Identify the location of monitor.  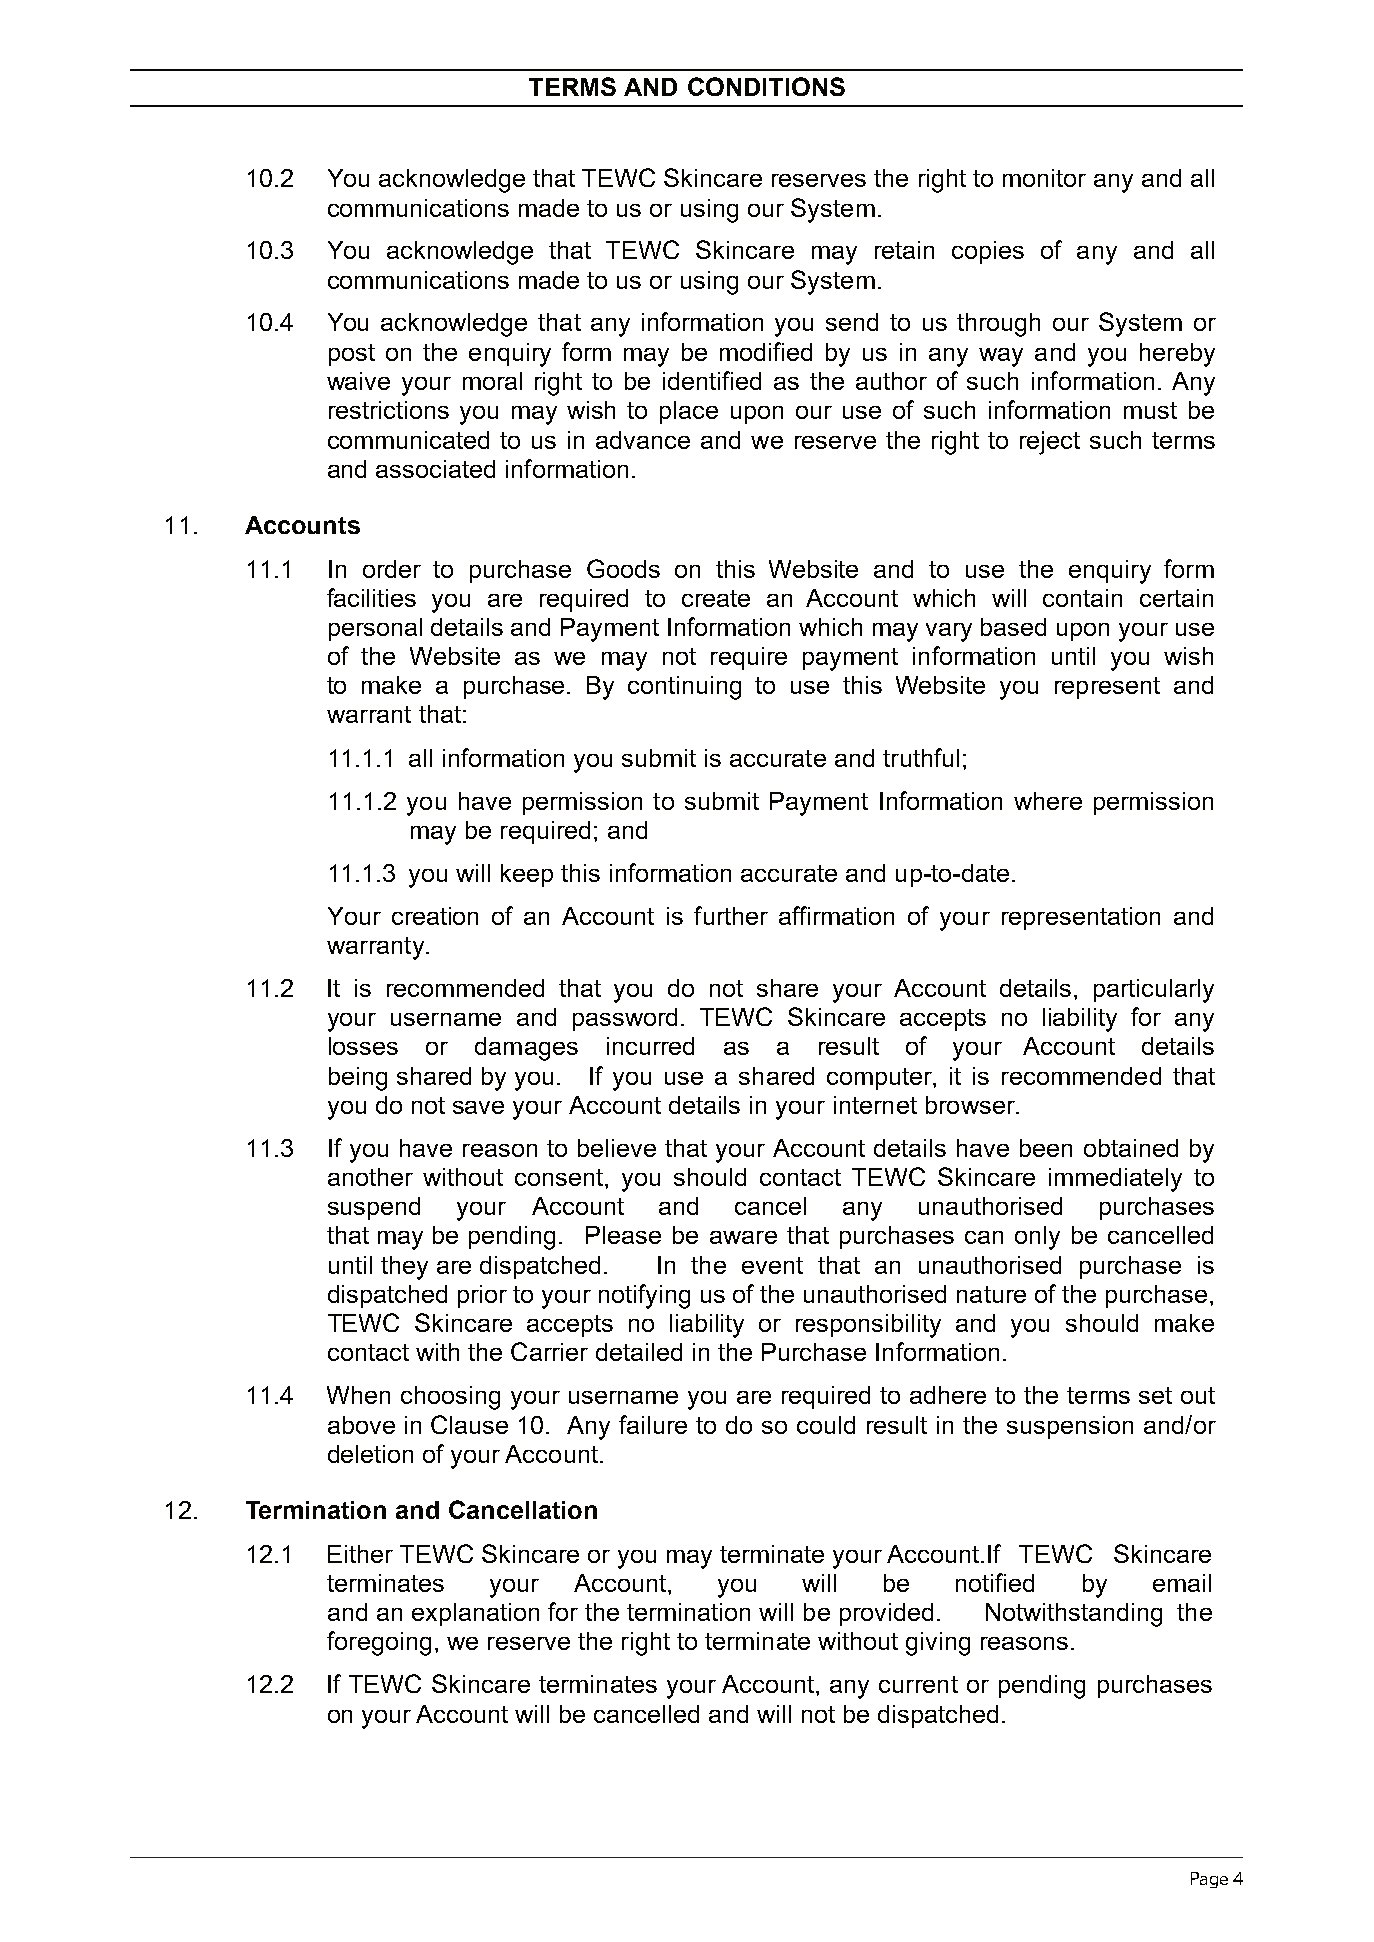
(1044, 178).
